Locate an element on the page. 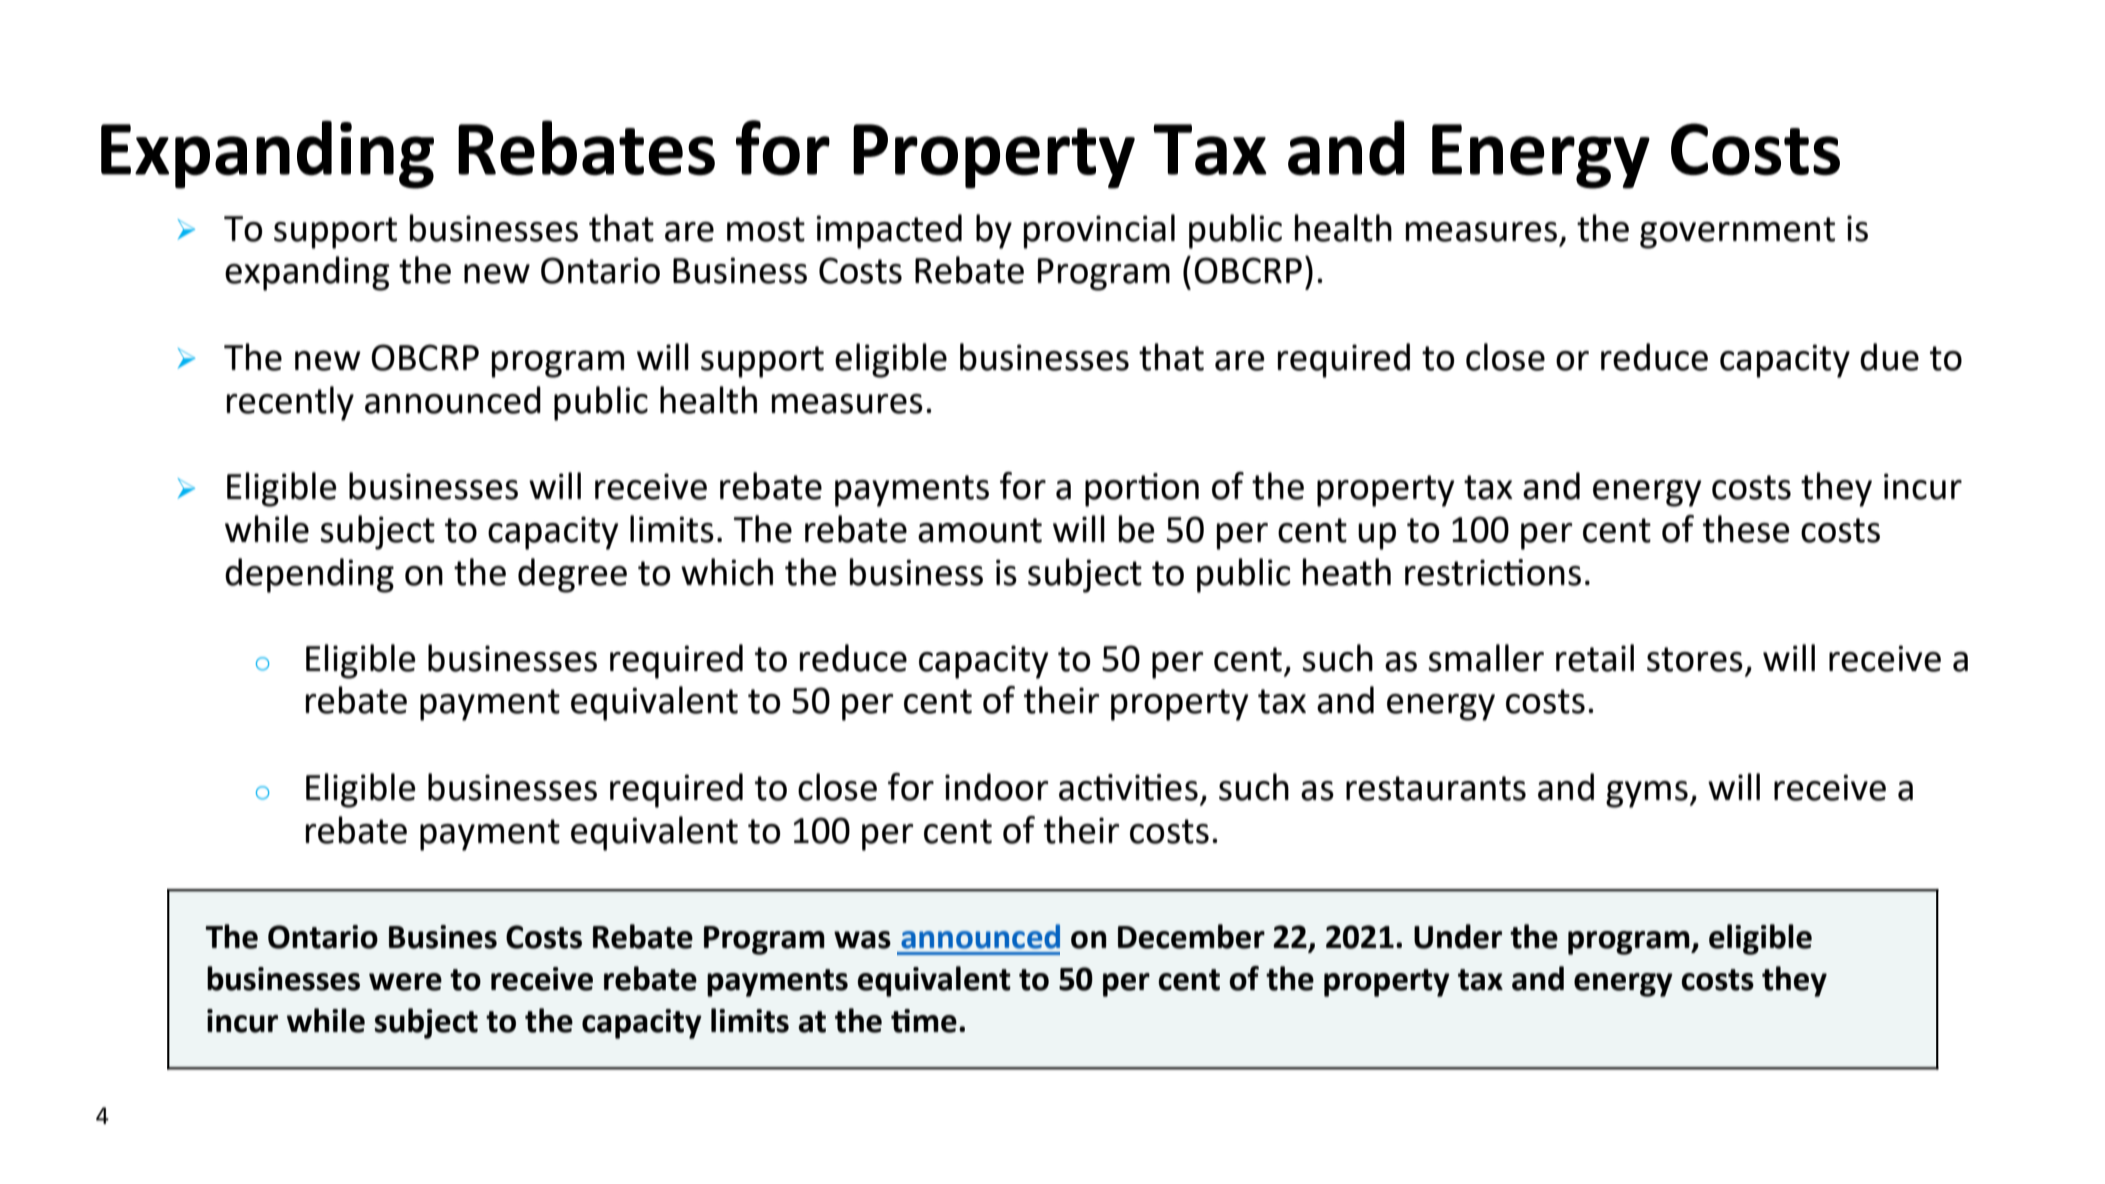 Image resolution: width=2105 pixels, height=1184 pixels. most is located at coordinates (766, 229).
